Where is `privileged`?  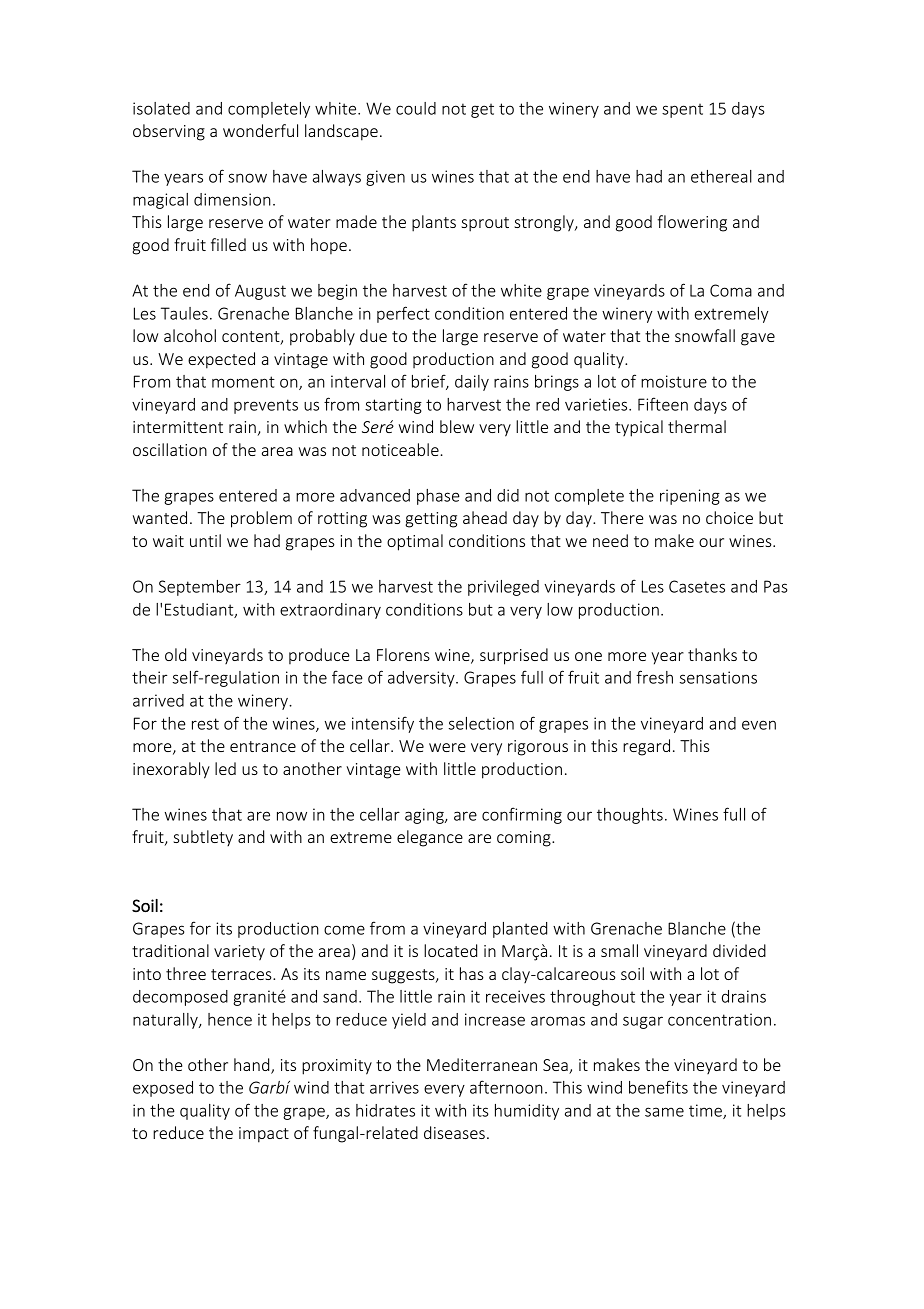
privileged is located at coordinates (503, 588).
